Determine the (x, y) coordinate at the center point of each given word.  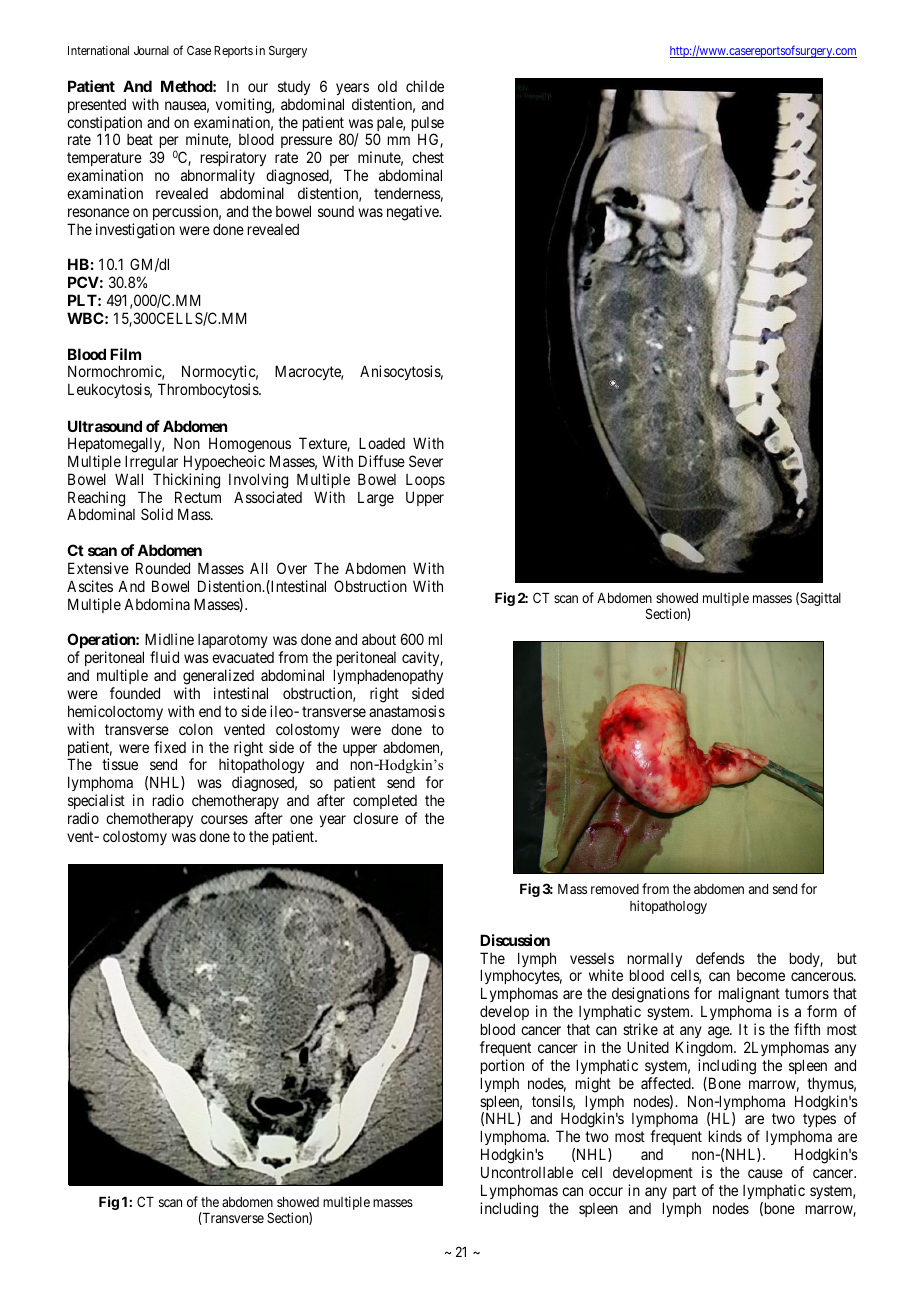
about (379, 639)
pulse (428, 125)
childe (425, 86)
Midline (169, 639)
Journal (151, 50)
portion (502, 1066)
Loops (425, 481)
